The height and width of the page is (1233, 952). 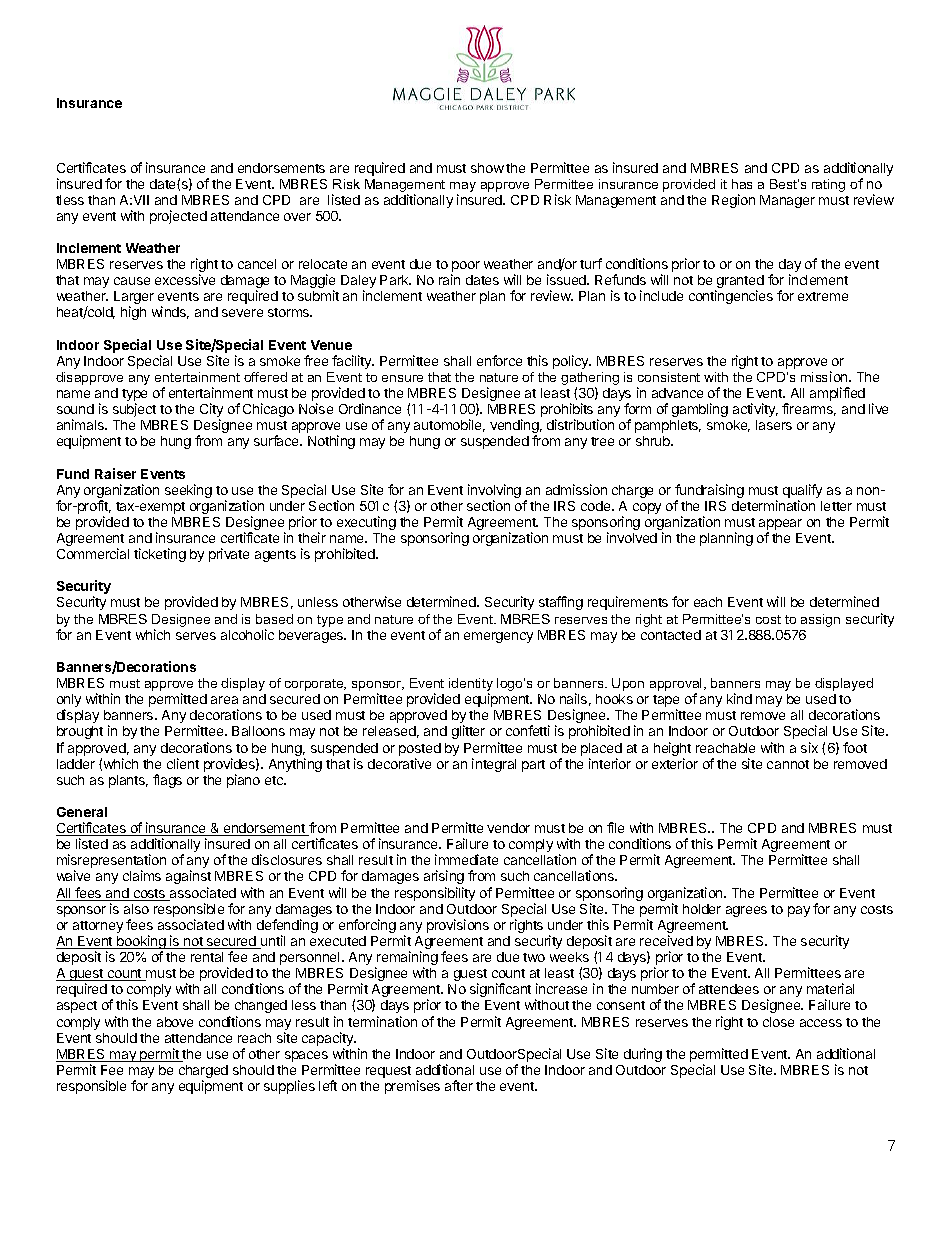 What do you see at coordinates (459, 1085) in the page?
I see `after` at bounding box center [459, 1085].
